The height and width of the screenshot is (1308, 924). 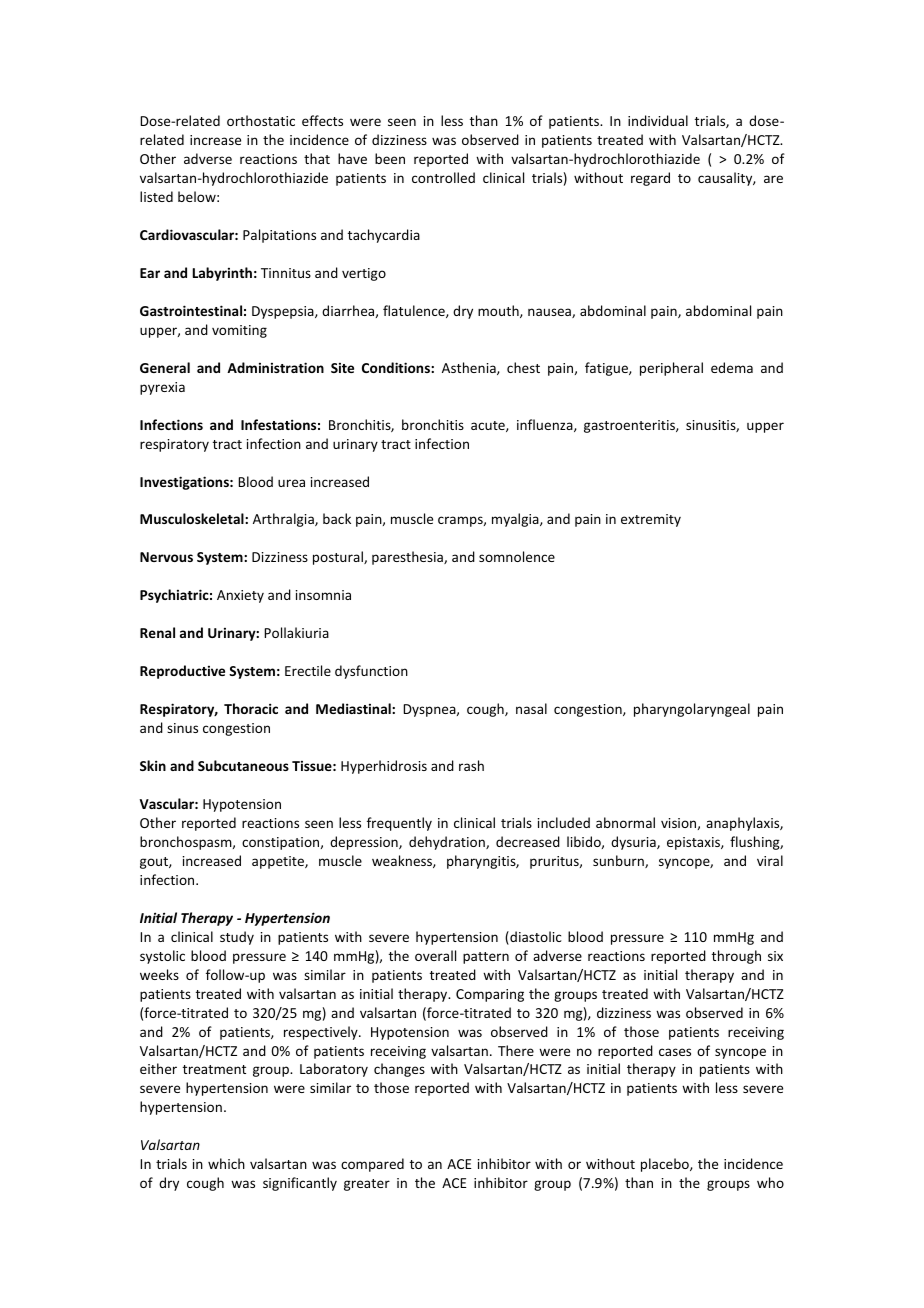 What do you see at coordinates (736, 957) in the screenshot?
I see `through` at bounding box center [736, 957].
